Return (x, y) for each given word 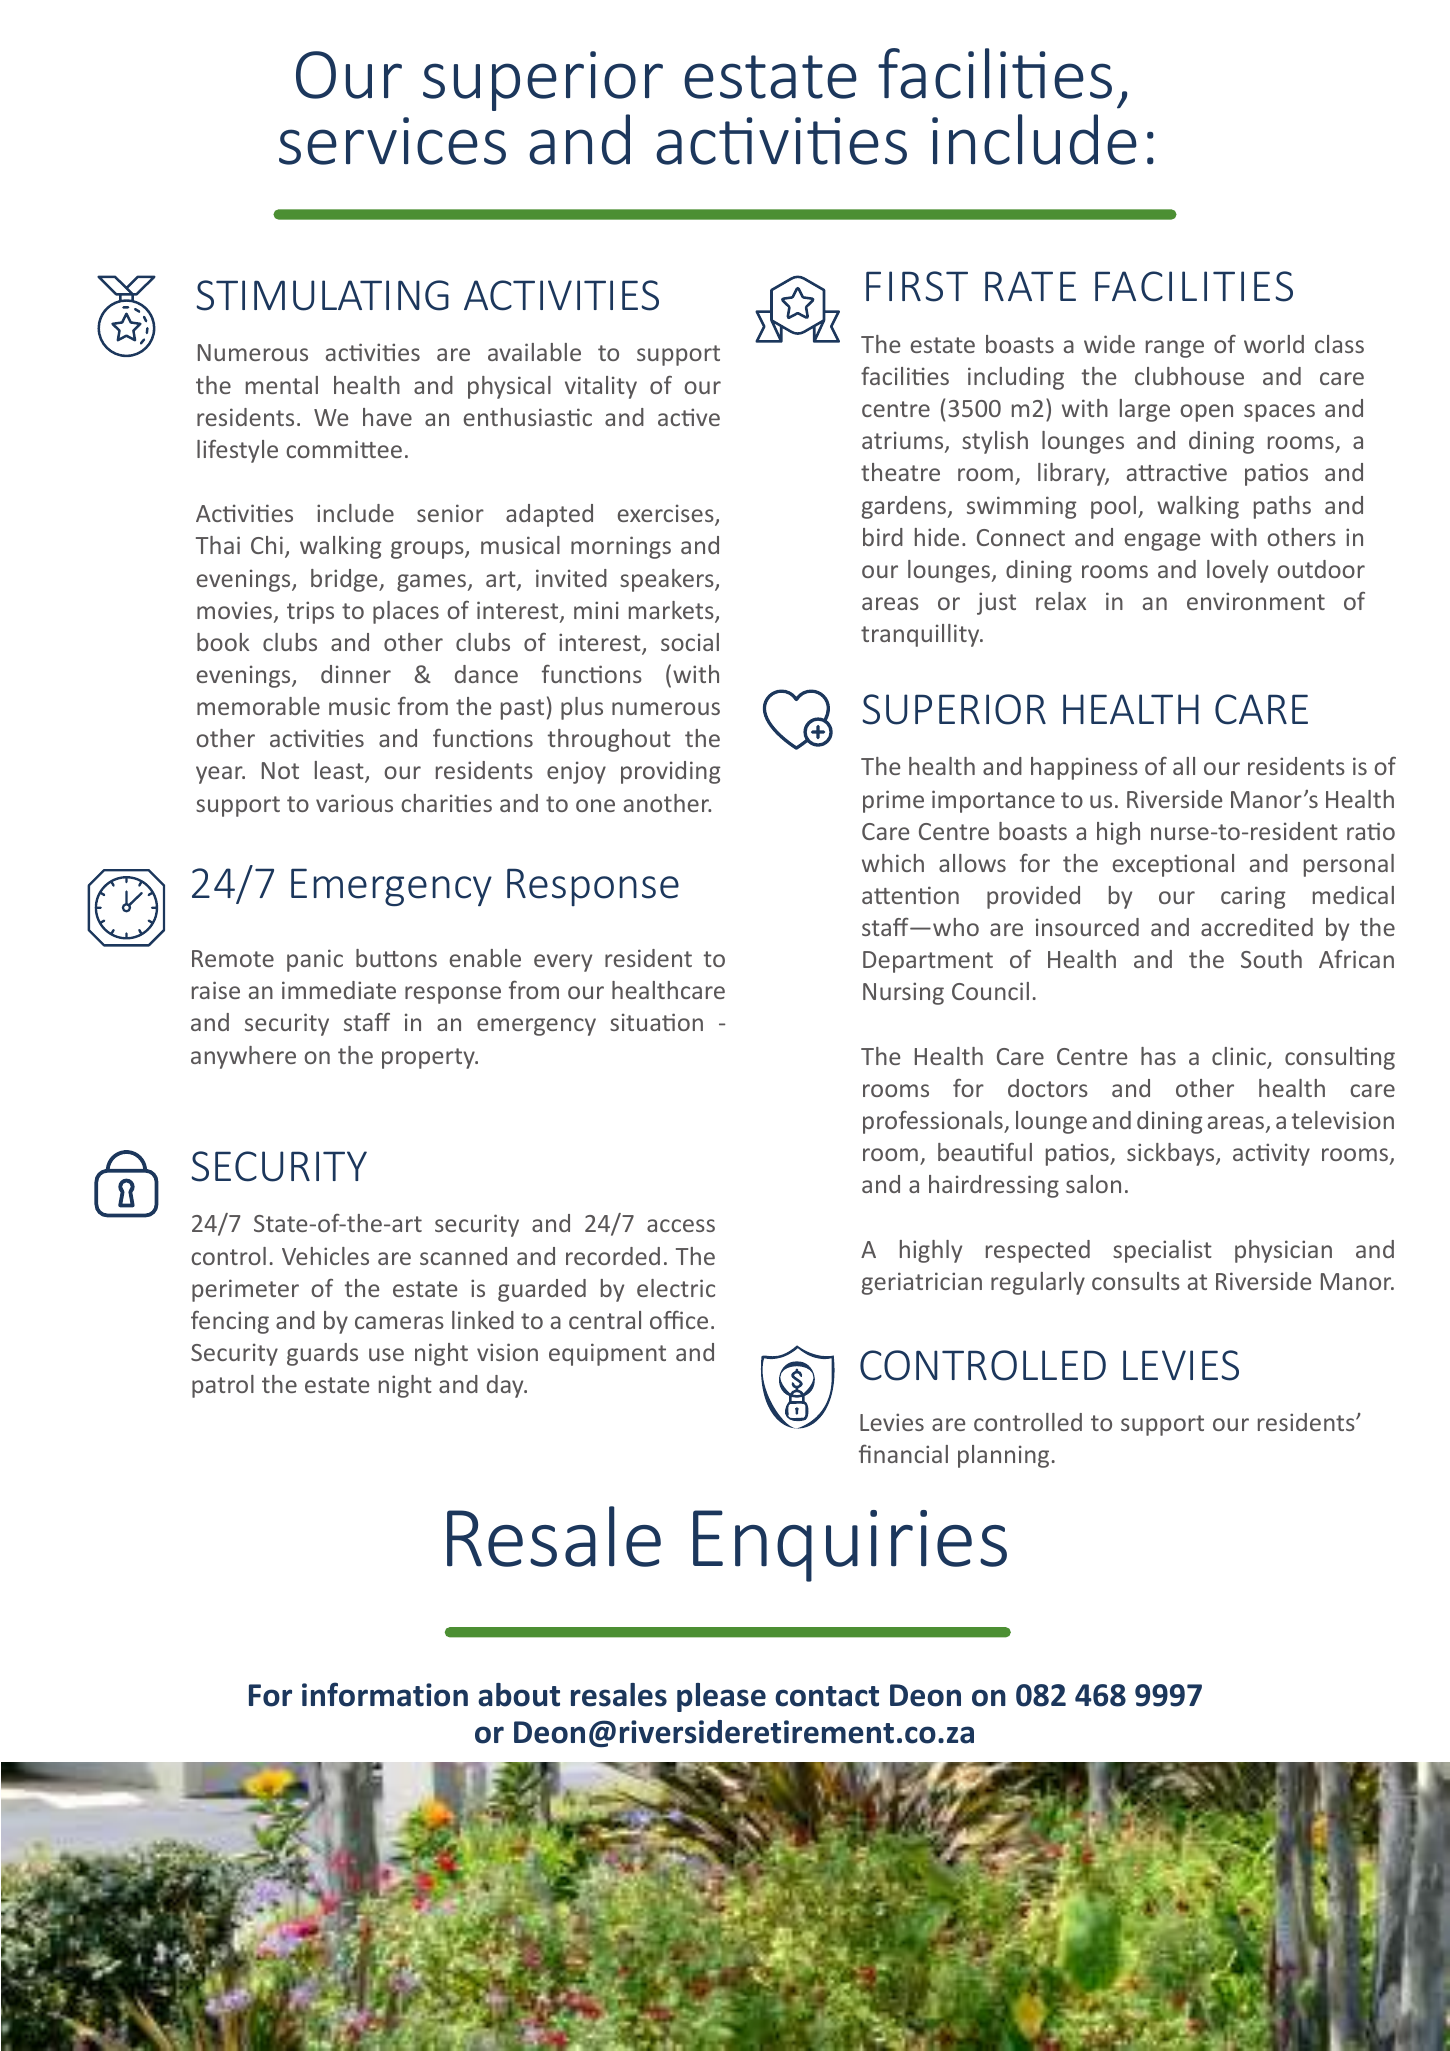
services (392, 141)
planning (1003, 1456)
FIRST (917, 286)
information (385, 1694)
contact (827, 1696)
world (1274, 344)
